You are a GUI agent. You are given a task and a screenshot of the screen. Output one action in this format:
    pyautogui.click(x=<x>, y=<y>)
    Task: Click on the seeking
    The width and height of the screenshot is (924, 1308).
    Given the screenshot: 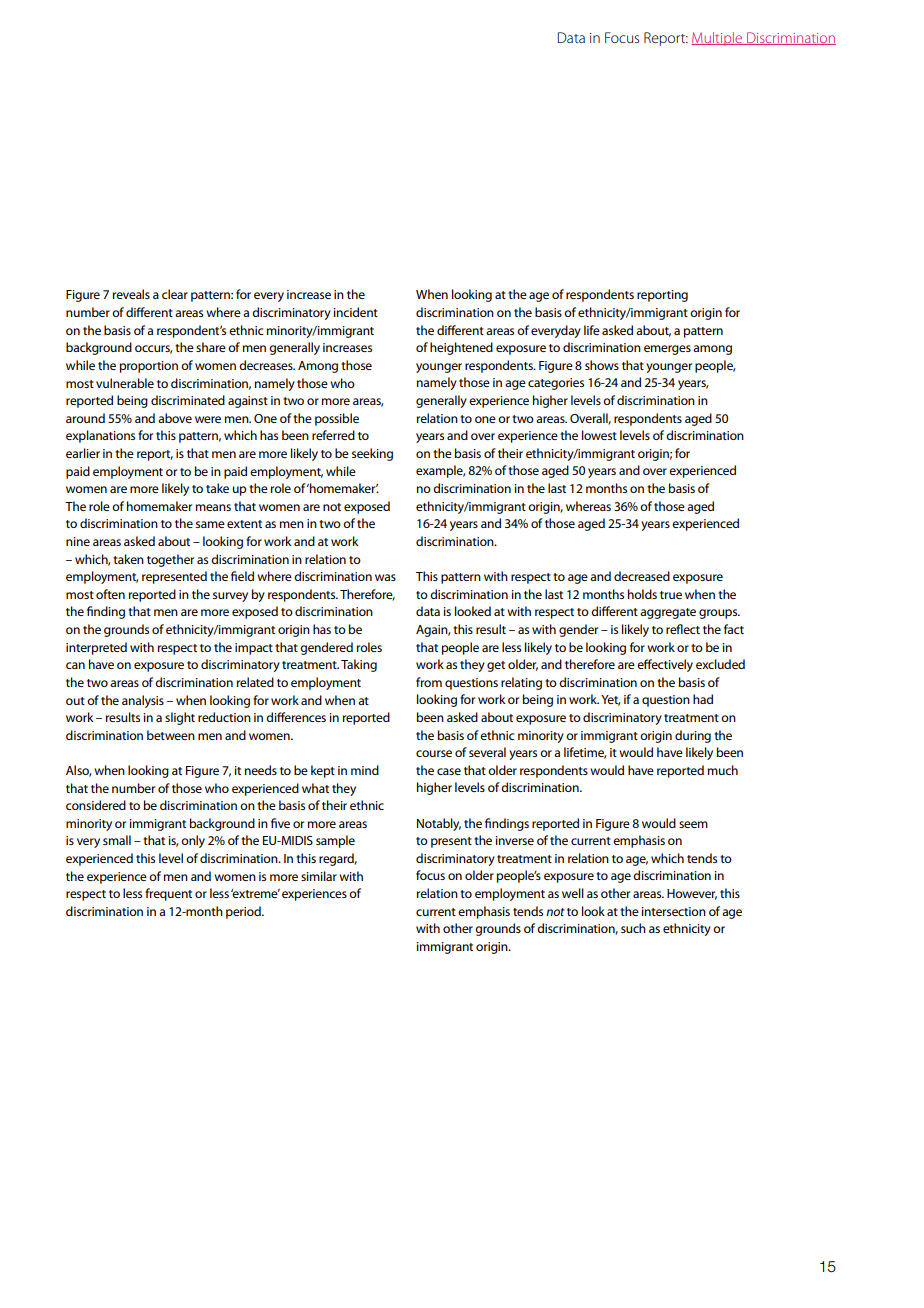 What is the action you would take?
    pyautogui.click(x=372, y=454)
